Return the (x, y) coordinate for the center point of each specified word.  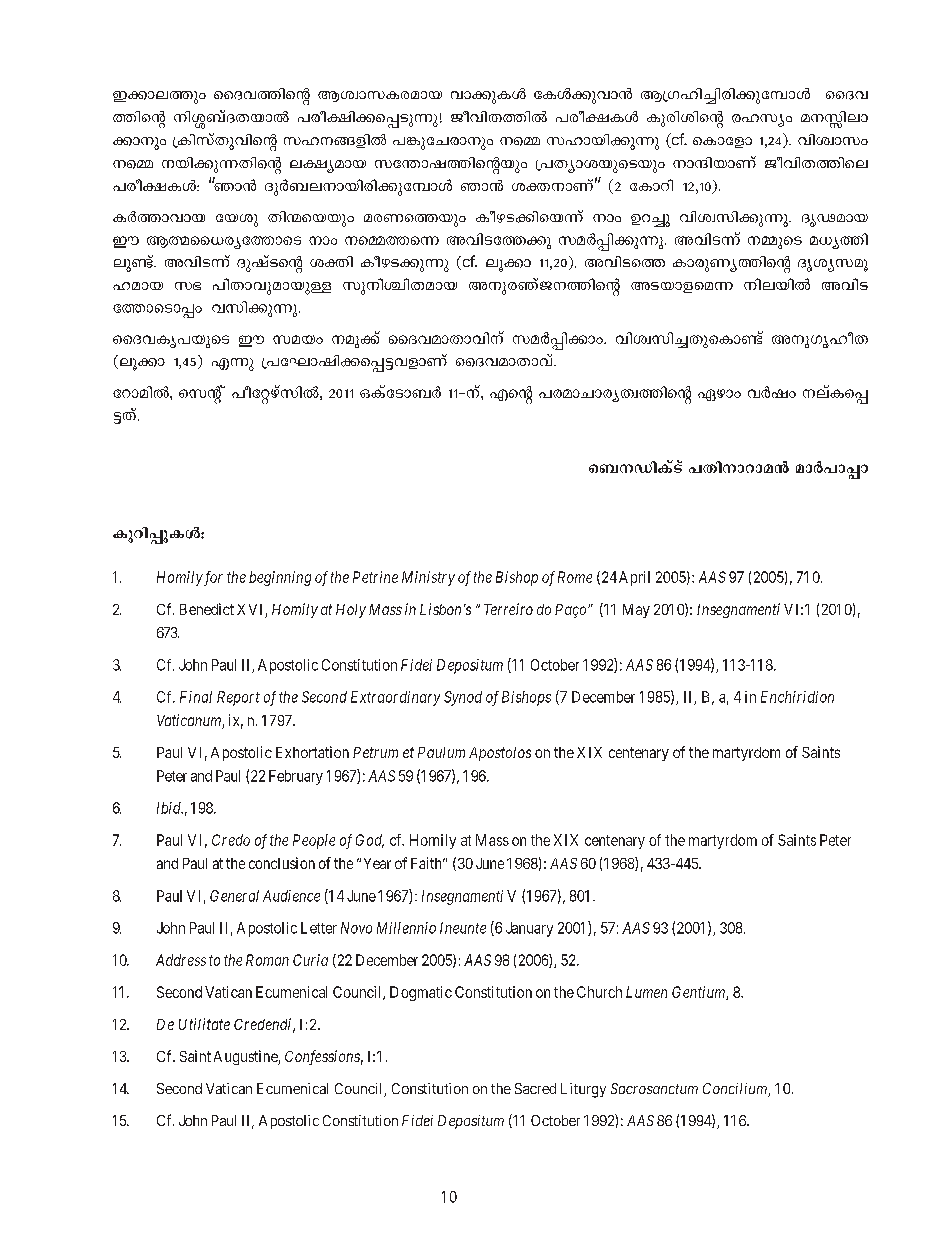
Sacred (535, 1088)
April (634, 578)
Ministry (428, 578)
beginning (280, 578)
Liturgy (583, 1090)
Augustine (246, 1057)
